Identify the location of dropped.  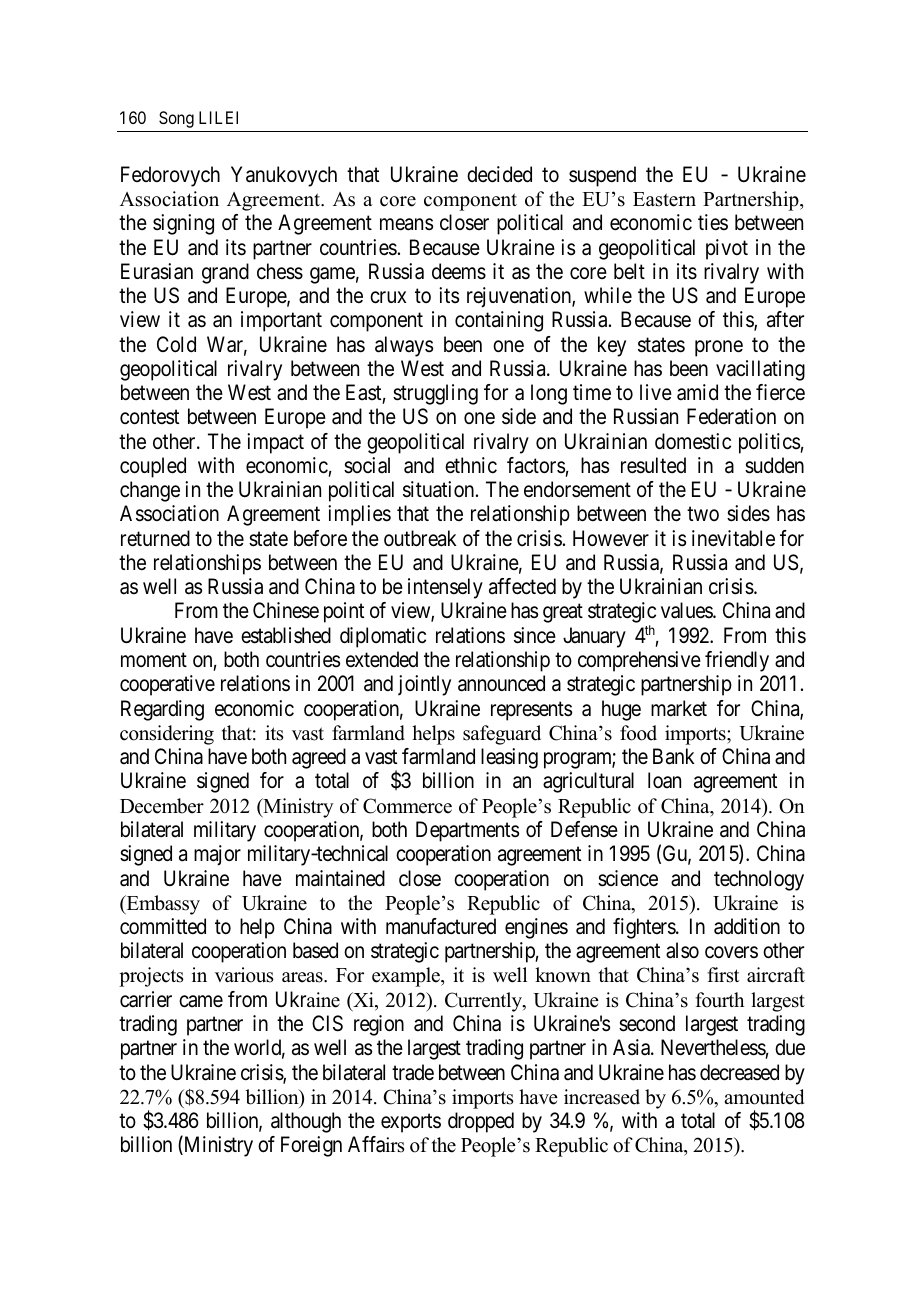
(481, 1122).
